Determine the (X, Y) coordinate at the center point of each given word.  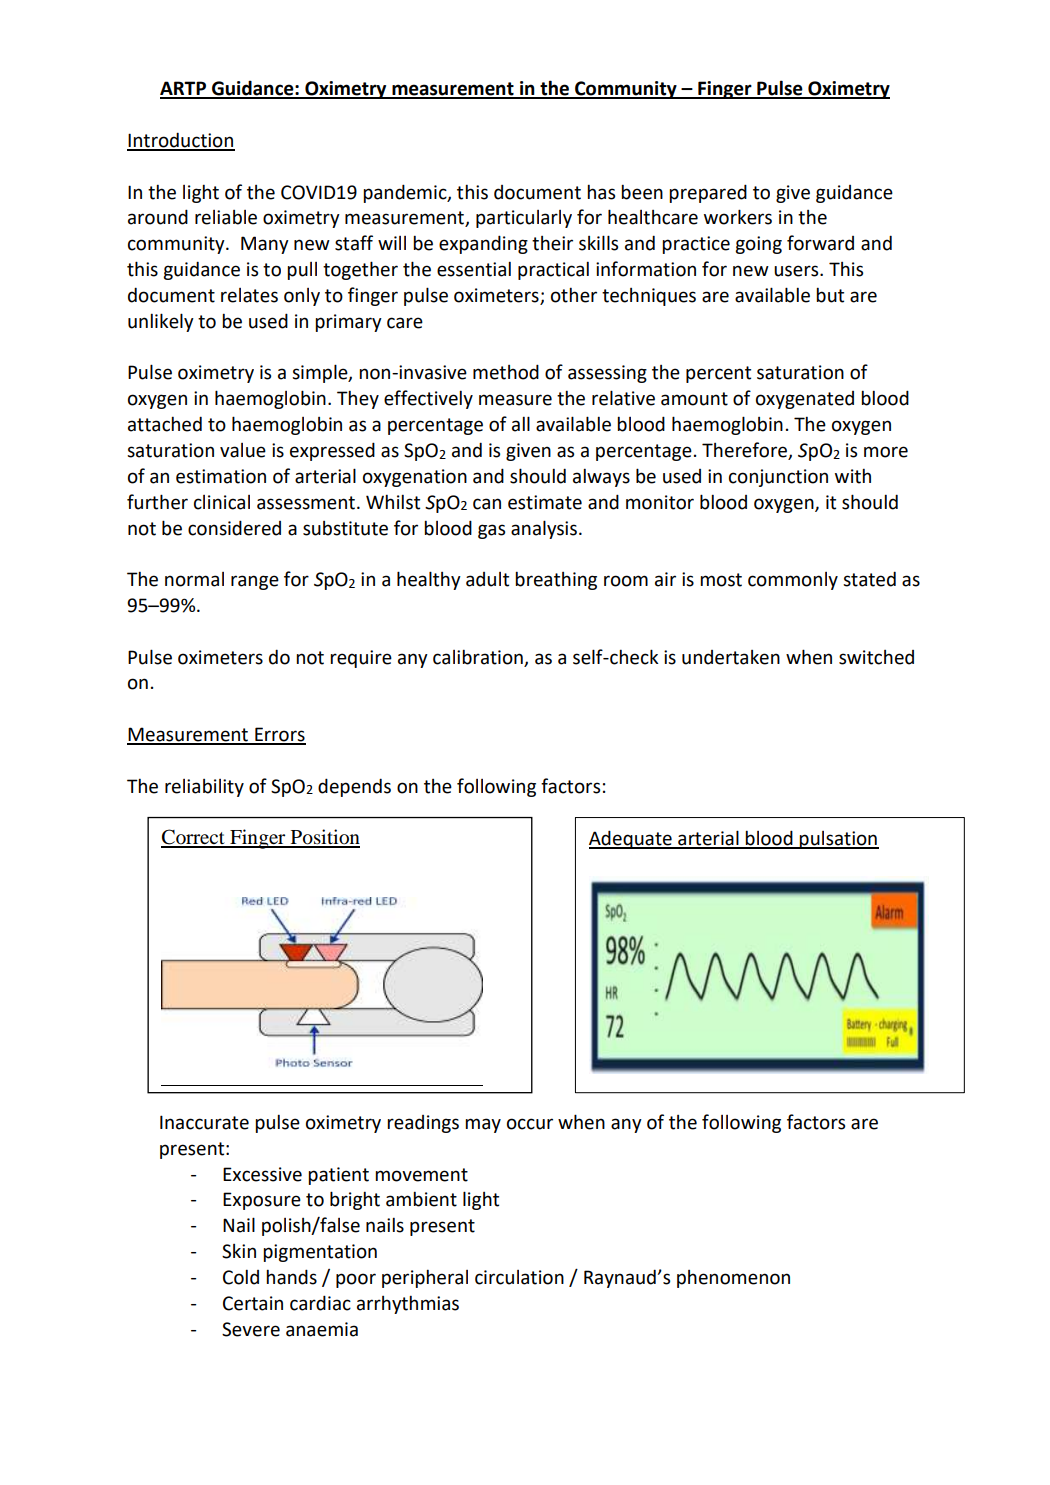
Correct (194, 838)
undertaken (731, 657)
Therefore (745, 451)
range (255, 582)
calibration (478, 657)
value (243, 450)
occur (530, 1124)
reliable (226, 217)
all (521, 424)
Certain (253, 1303)
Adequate (631, 839)
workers (738, 217)
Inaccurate (204, 1122)
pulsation (838, 840)
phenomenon (733, 1279)
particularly (524, 219)
